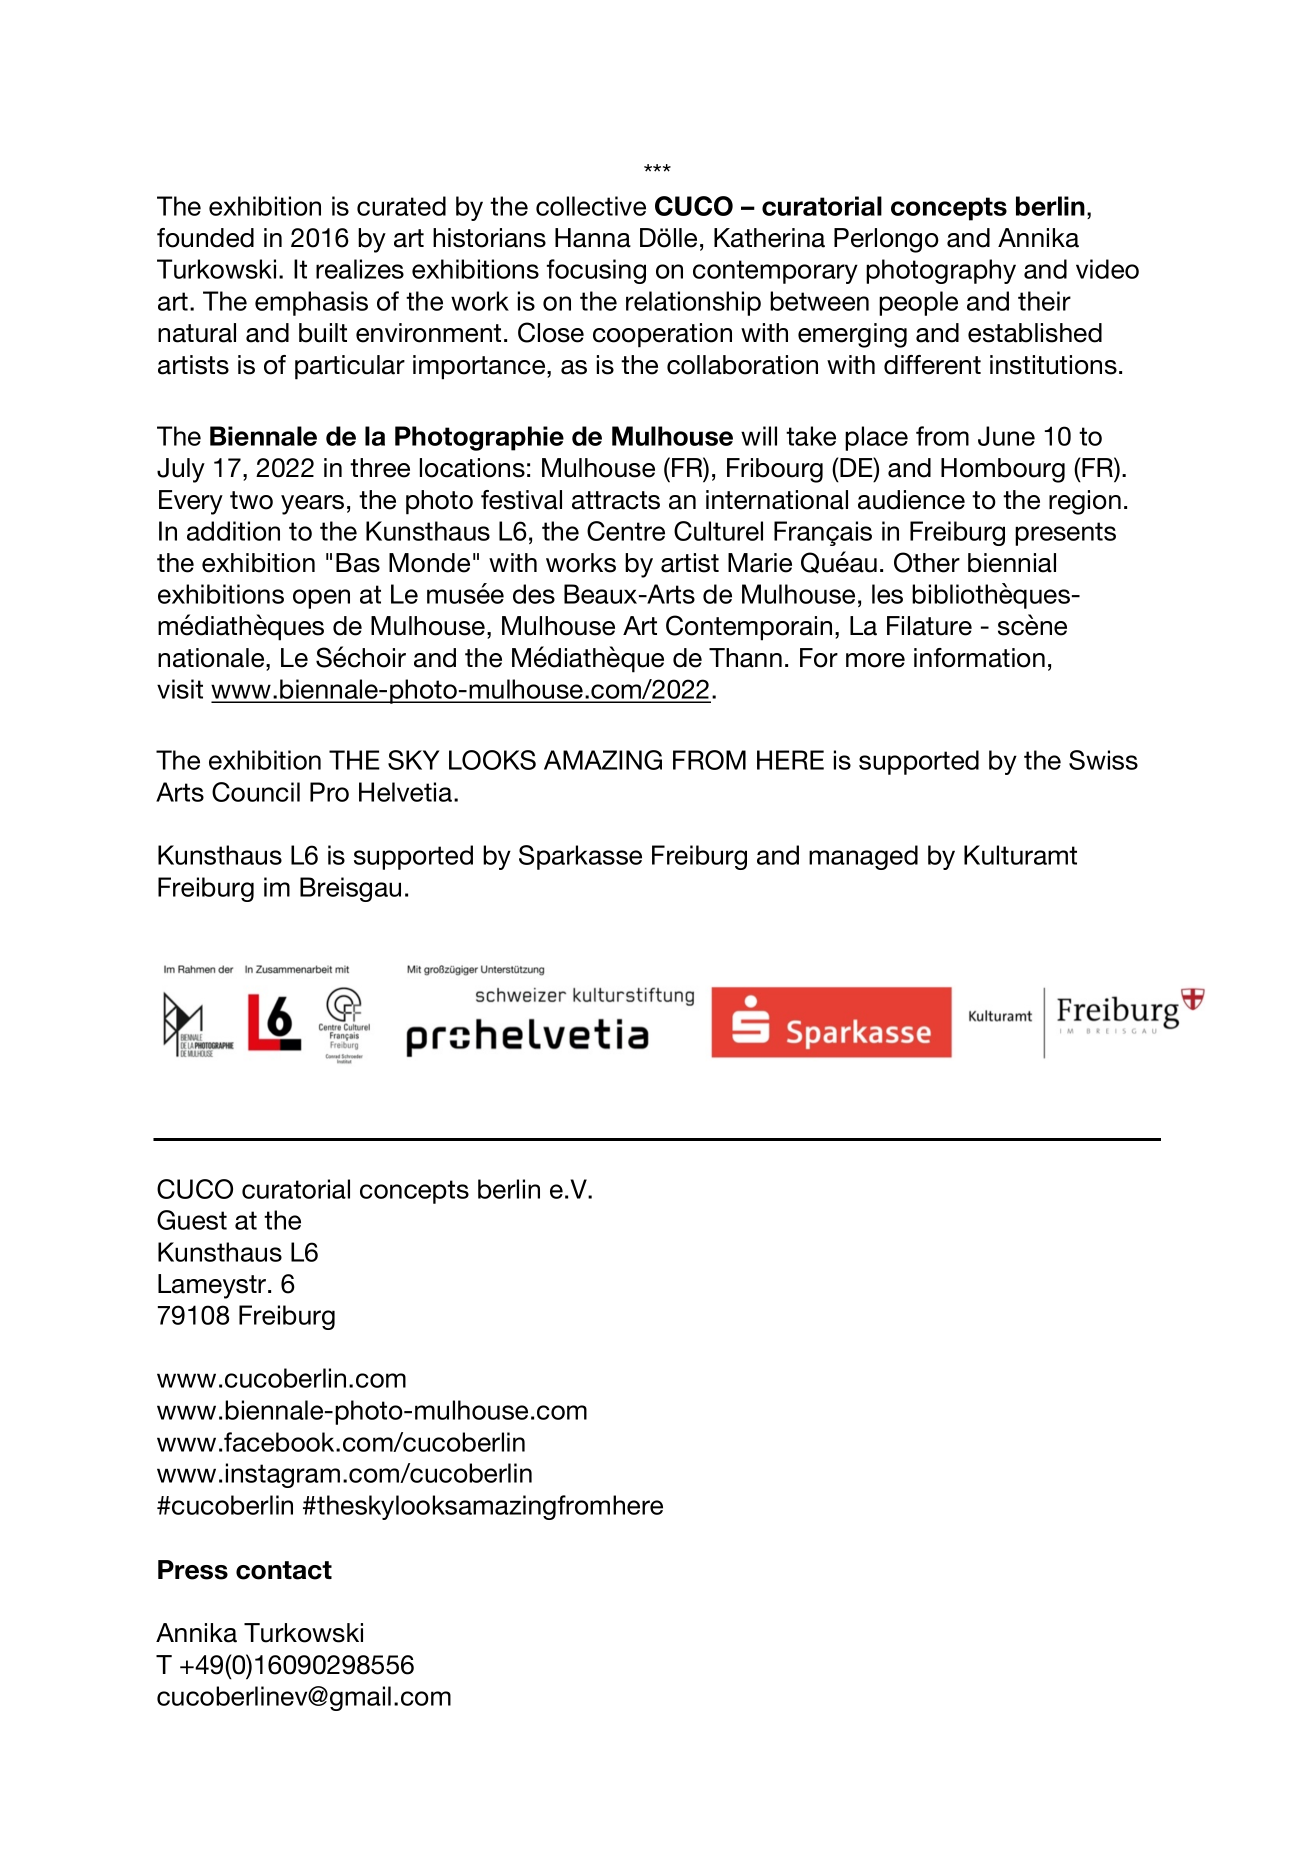 This screenshot has height=1859, width=1314. What do you see at coordinates (256, 792) in the screenshot?
I see `Council` at bounding box center [256, 792].
